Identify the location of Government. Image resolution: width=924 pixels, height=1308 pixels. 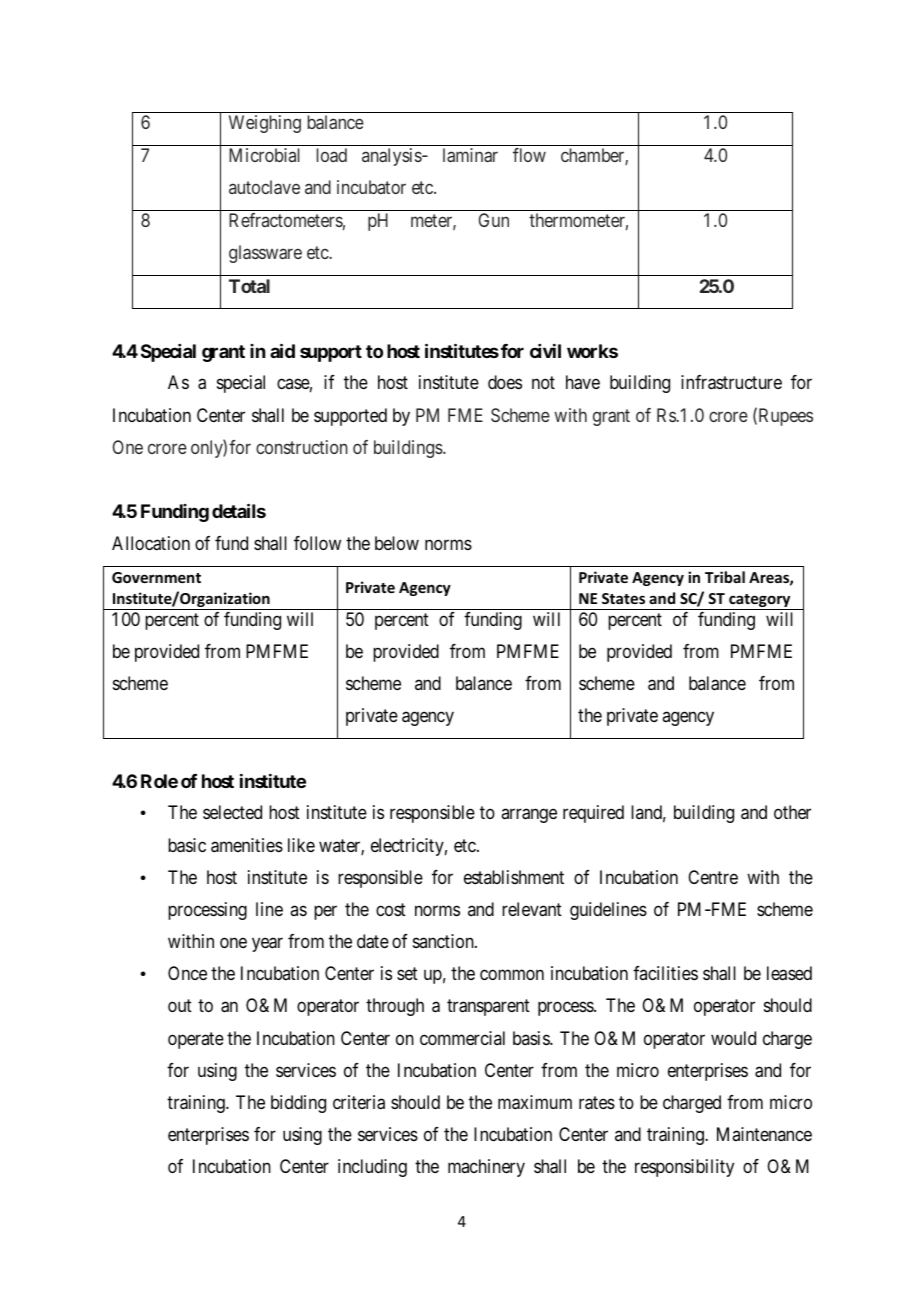
(156, 577).
